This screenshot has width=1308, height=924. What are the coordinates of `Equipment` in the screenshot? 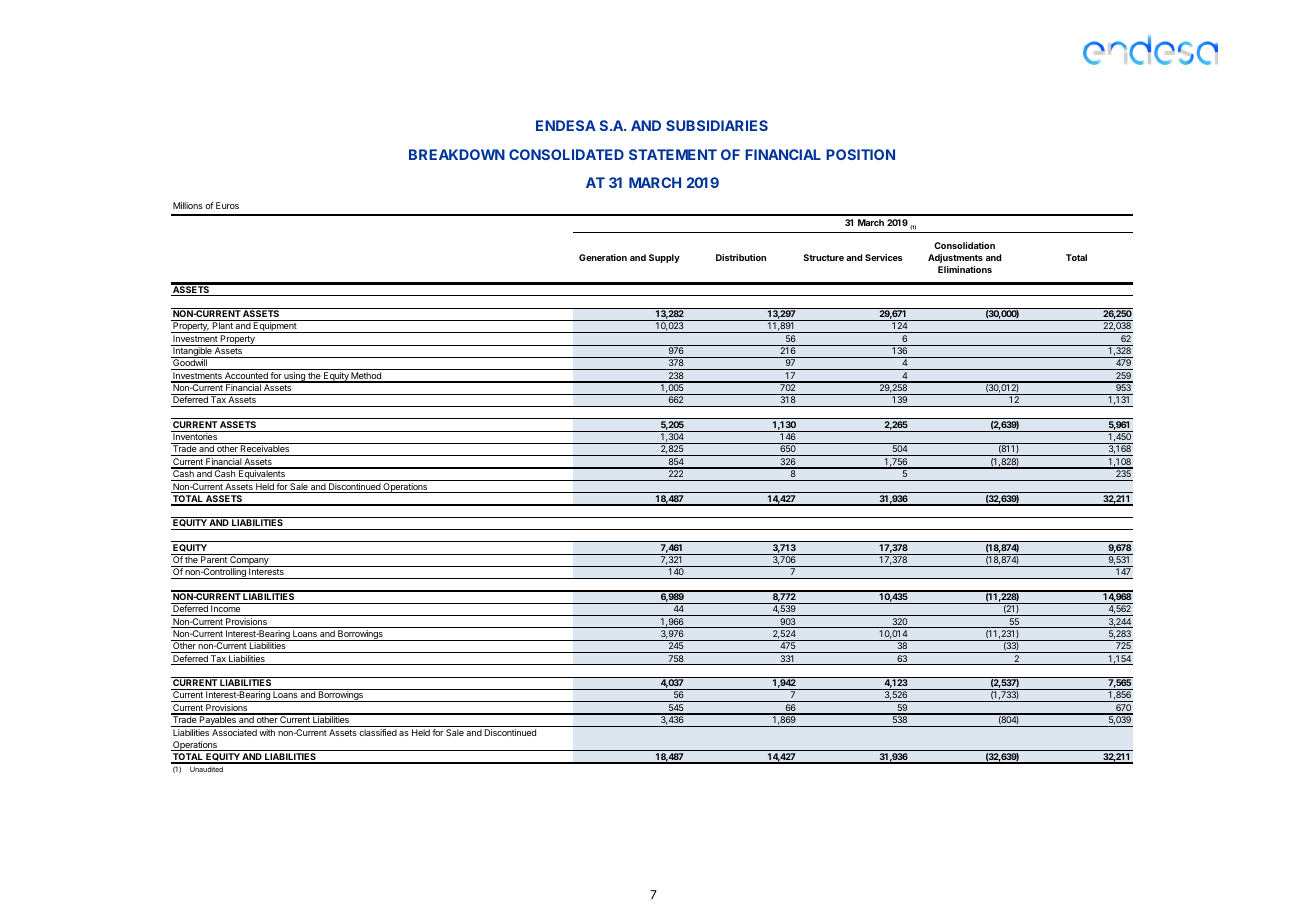 It's located at (275, 327).
